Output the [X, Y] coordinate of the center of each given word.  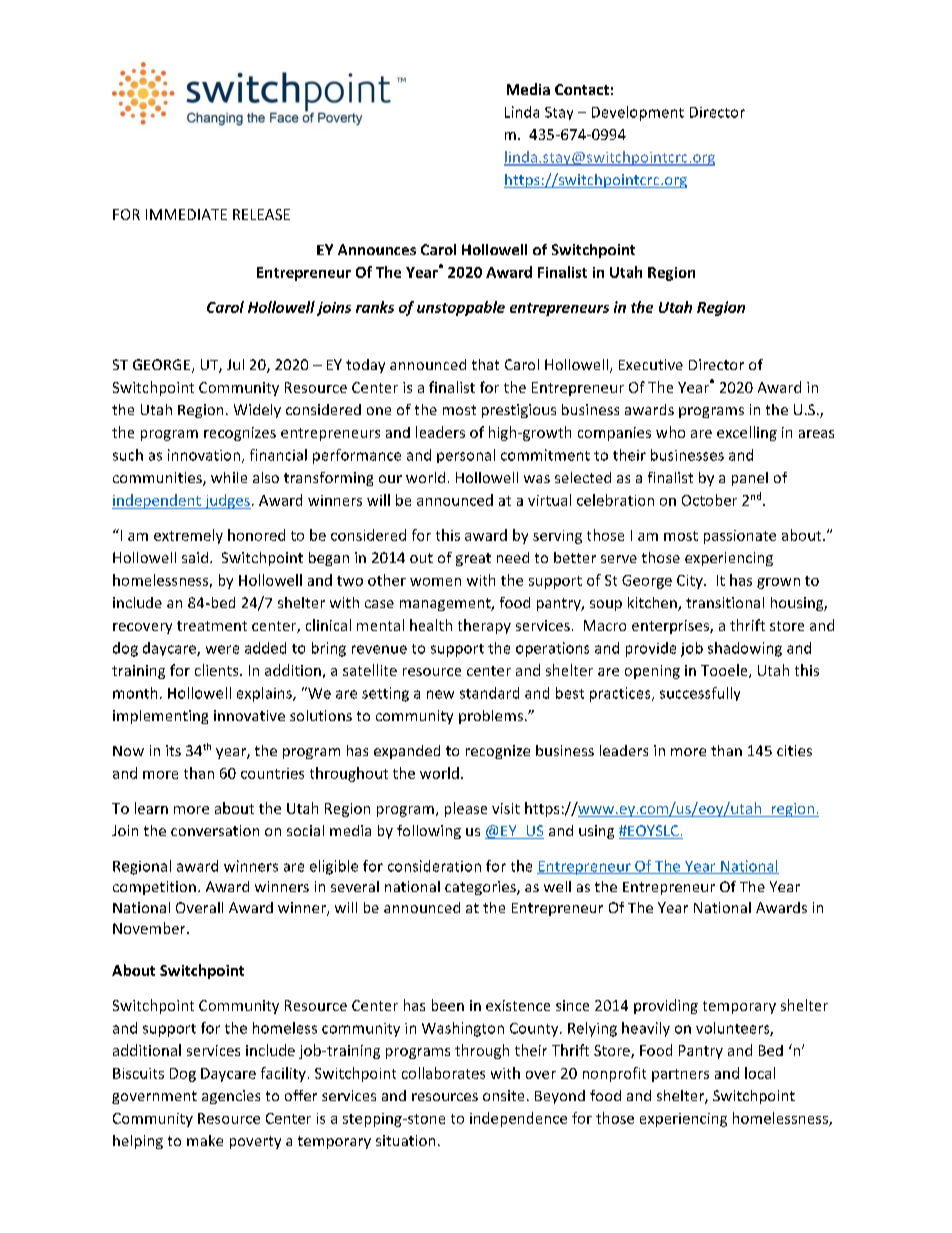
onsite [503, 1095]
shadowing [745, 649]
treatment [212, 626]
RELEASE [261, 214]
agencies [231, 1097]
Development [638, 113]
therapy [484, 626]
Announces [377, 249]
